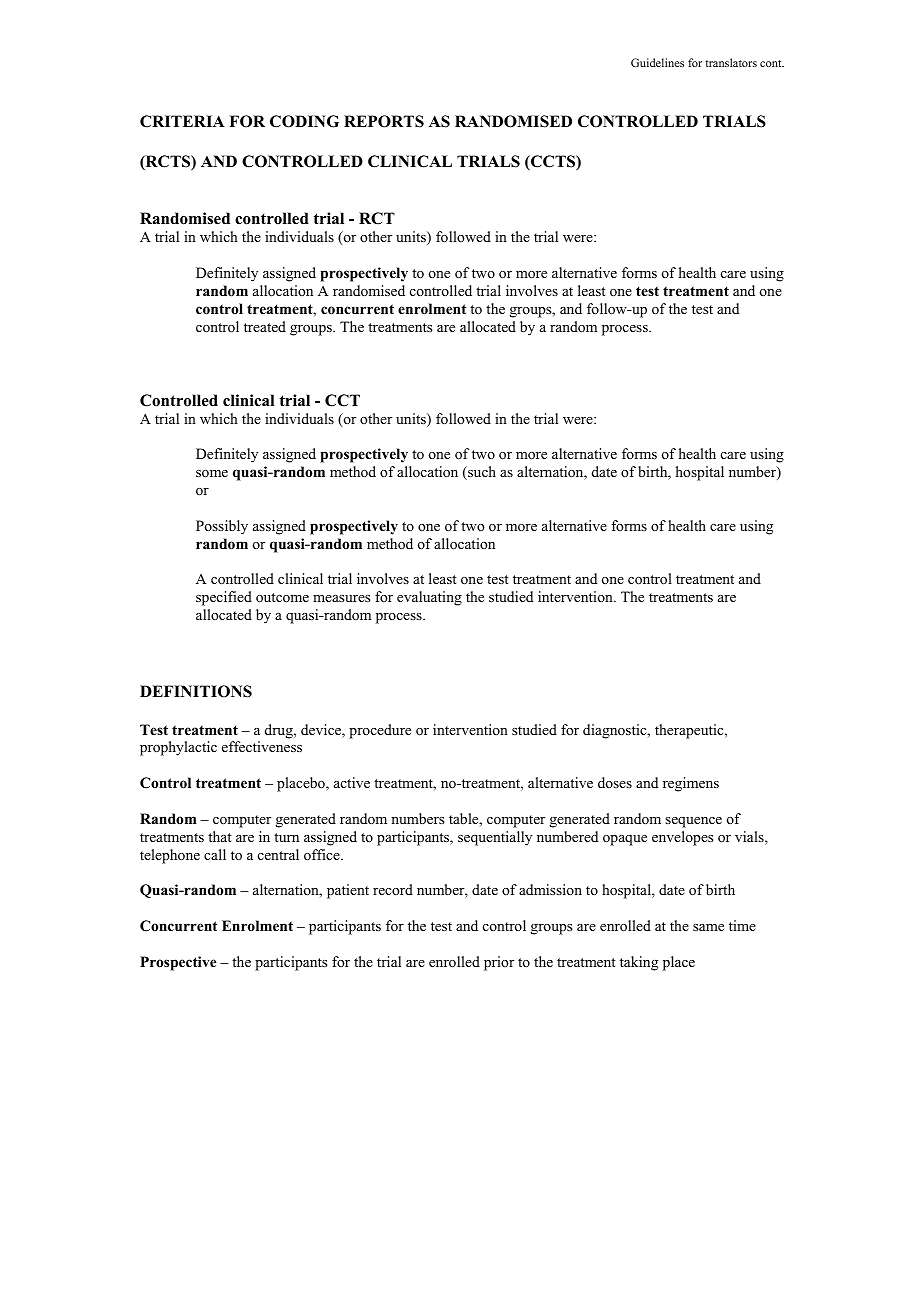 This screenshot has height=1308, width=924. Describe the element at coordinates (262, 746) in the screenshot. I see `effectiveness` at that location.
